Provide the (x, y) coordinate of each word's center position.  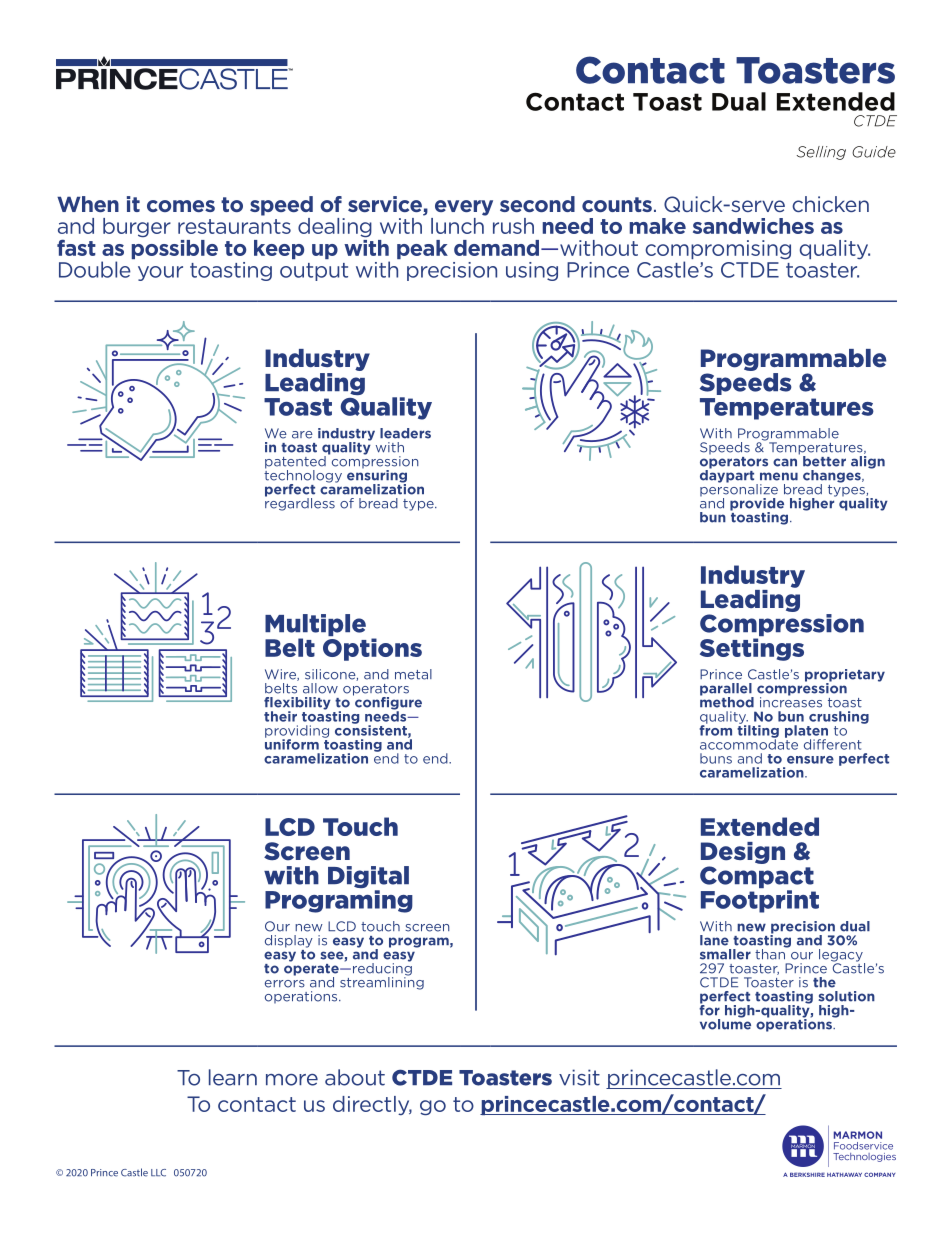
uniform (292, 743)
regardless (300, 503)
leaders (405, 433)
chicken (830, 204)
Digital (368, 878)
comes (181, 206)
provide (757, 505)
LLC (158, 1173)
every (464, 208)
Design (743, 853)
